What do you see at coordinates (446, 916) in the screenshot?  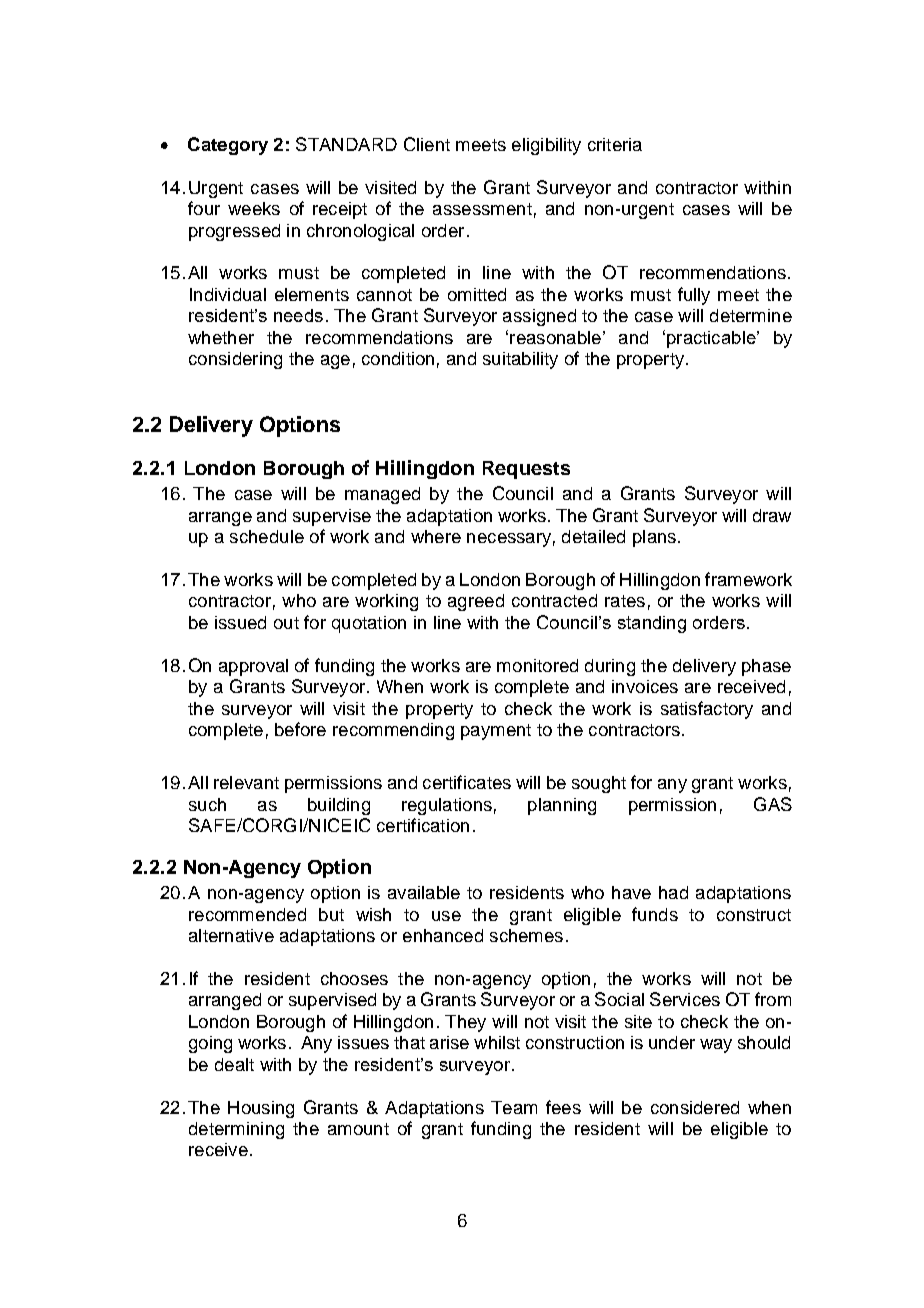 I see `use` at bounding box center [446, 916].
